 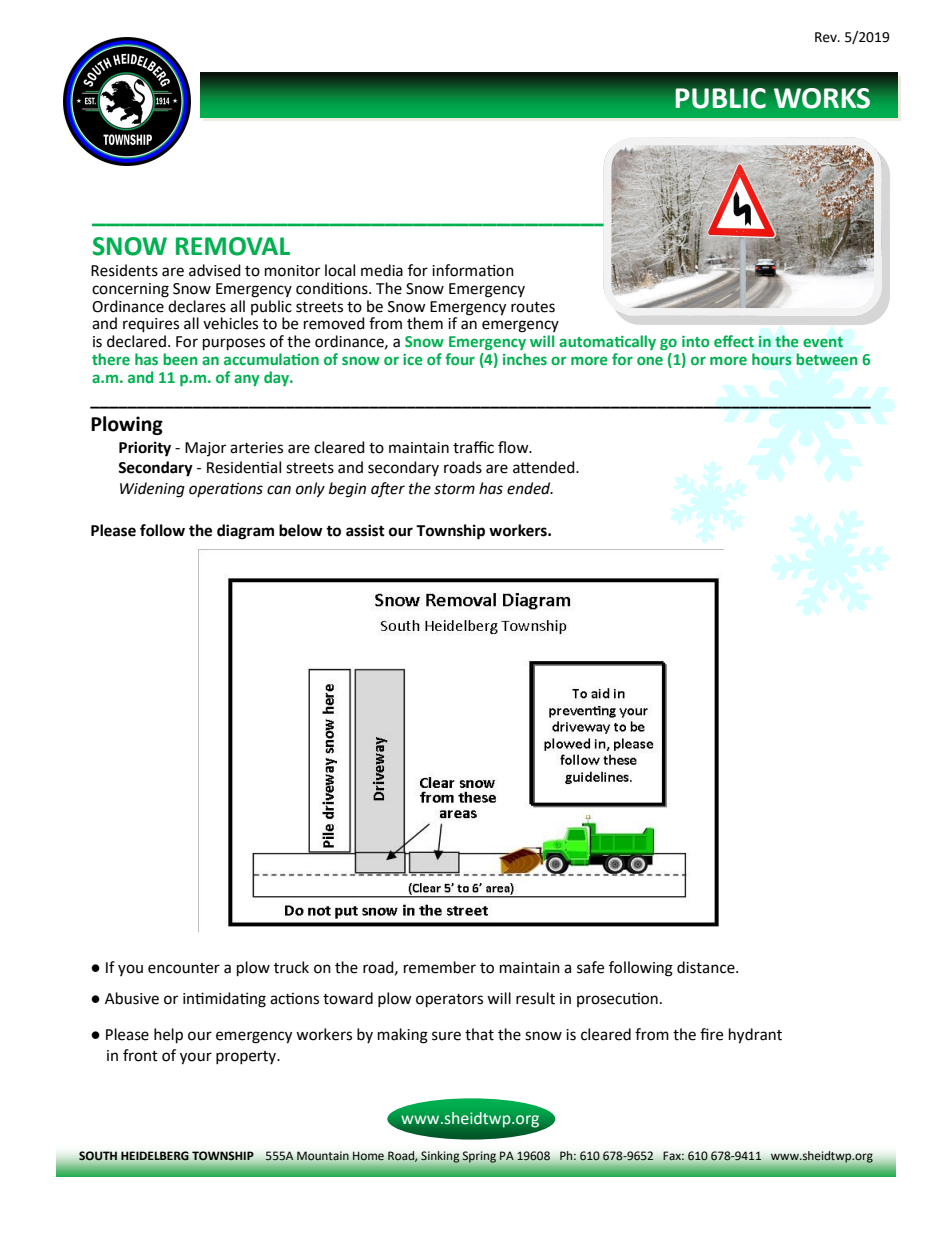 What do you see at coordinates (514, 447) in the screenshot?
I see `flow` at bounding box center [514, 447].
